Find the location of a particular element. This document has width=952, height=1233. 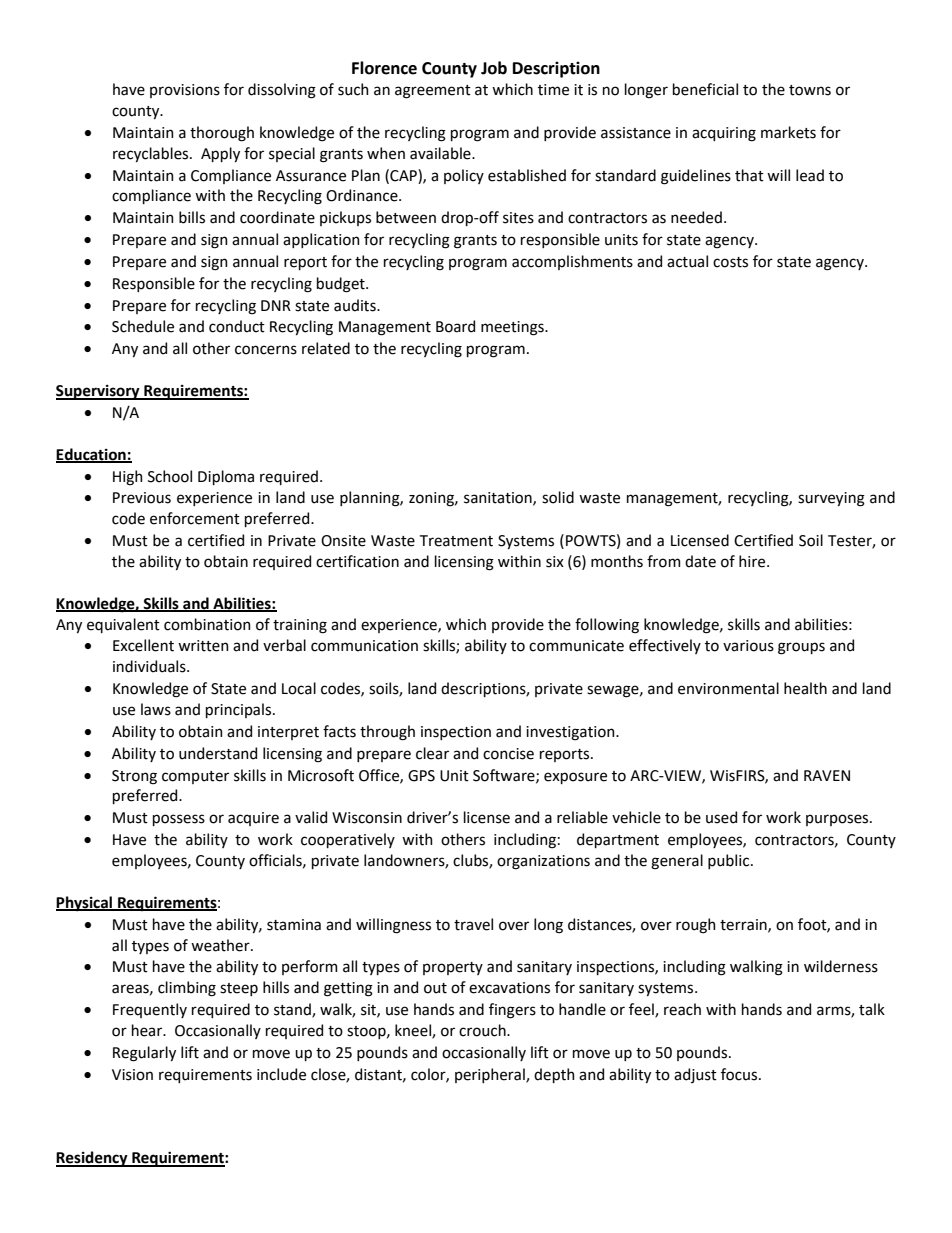

costs is located at coordinates (730, 262).
